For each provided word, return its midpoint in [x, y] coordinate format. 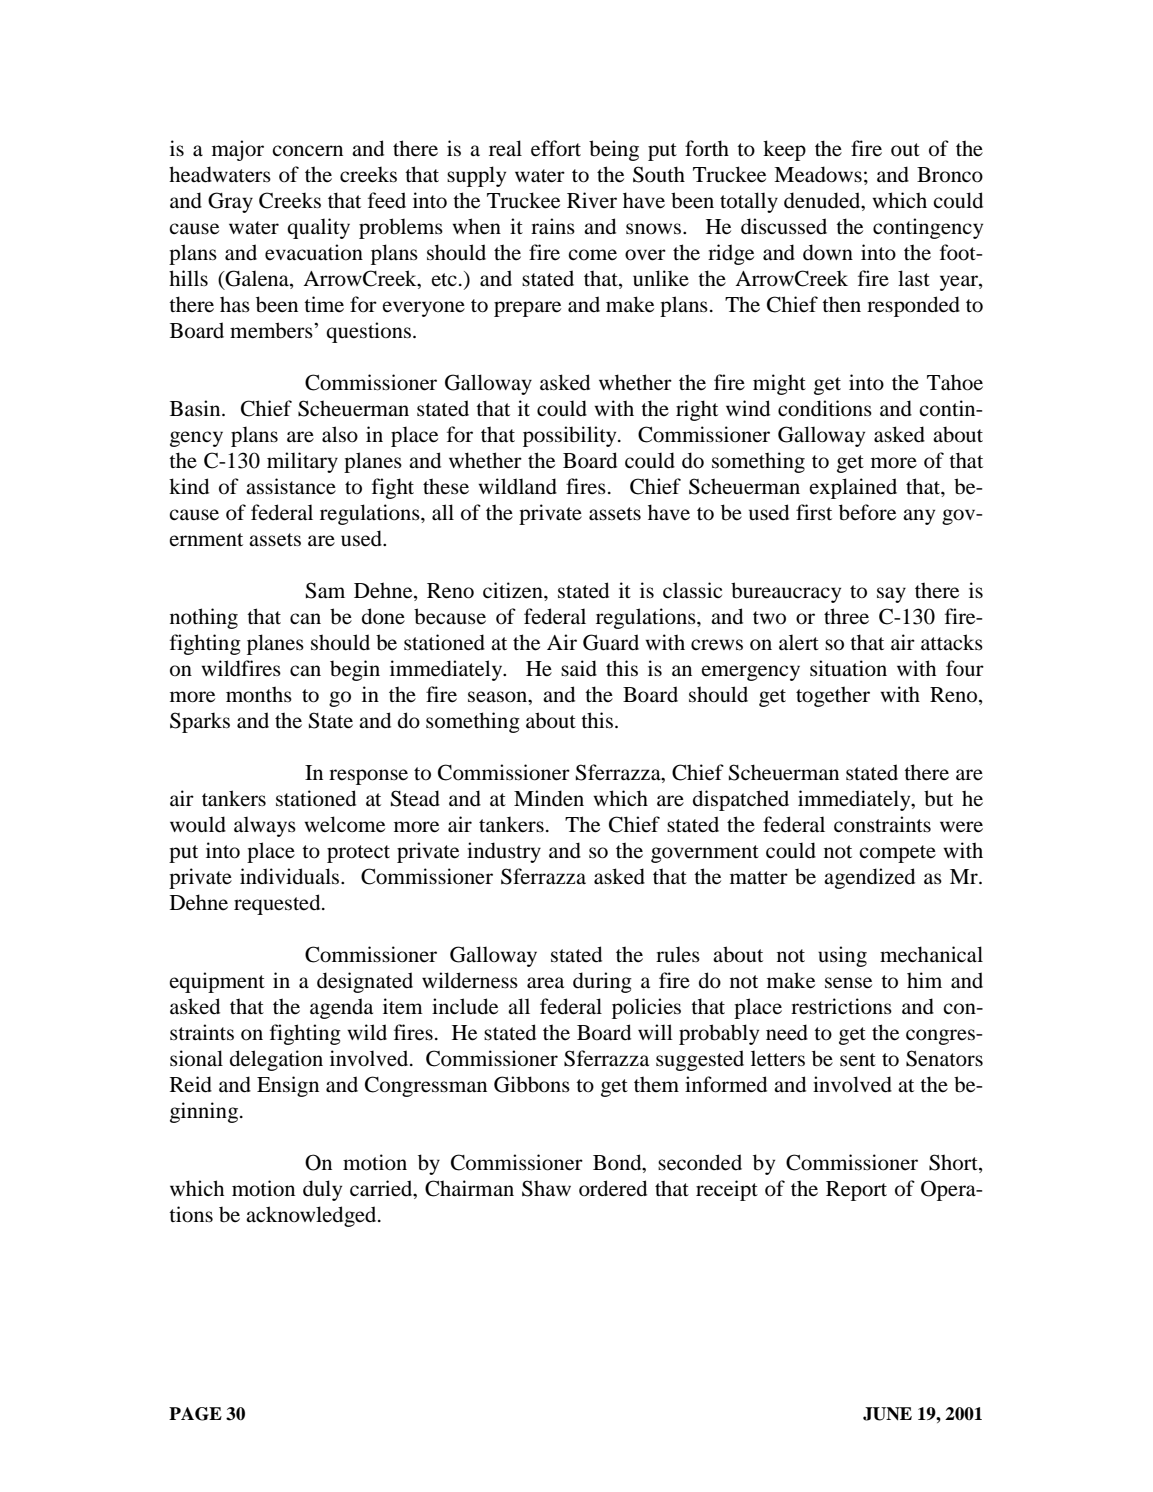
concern [307, 151]
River [592, 200]
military [302, 462]
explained [853, 488]
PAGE [195, 1414]
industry [504, 852]
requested [278, 904]
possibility [571, 436]
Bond [618, 1163]
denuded [823, 201]
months [259, 694]
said [579, 668]
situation [848, 668]
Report [856, 1191]
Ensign [288, 1086]
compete [897, 854]
